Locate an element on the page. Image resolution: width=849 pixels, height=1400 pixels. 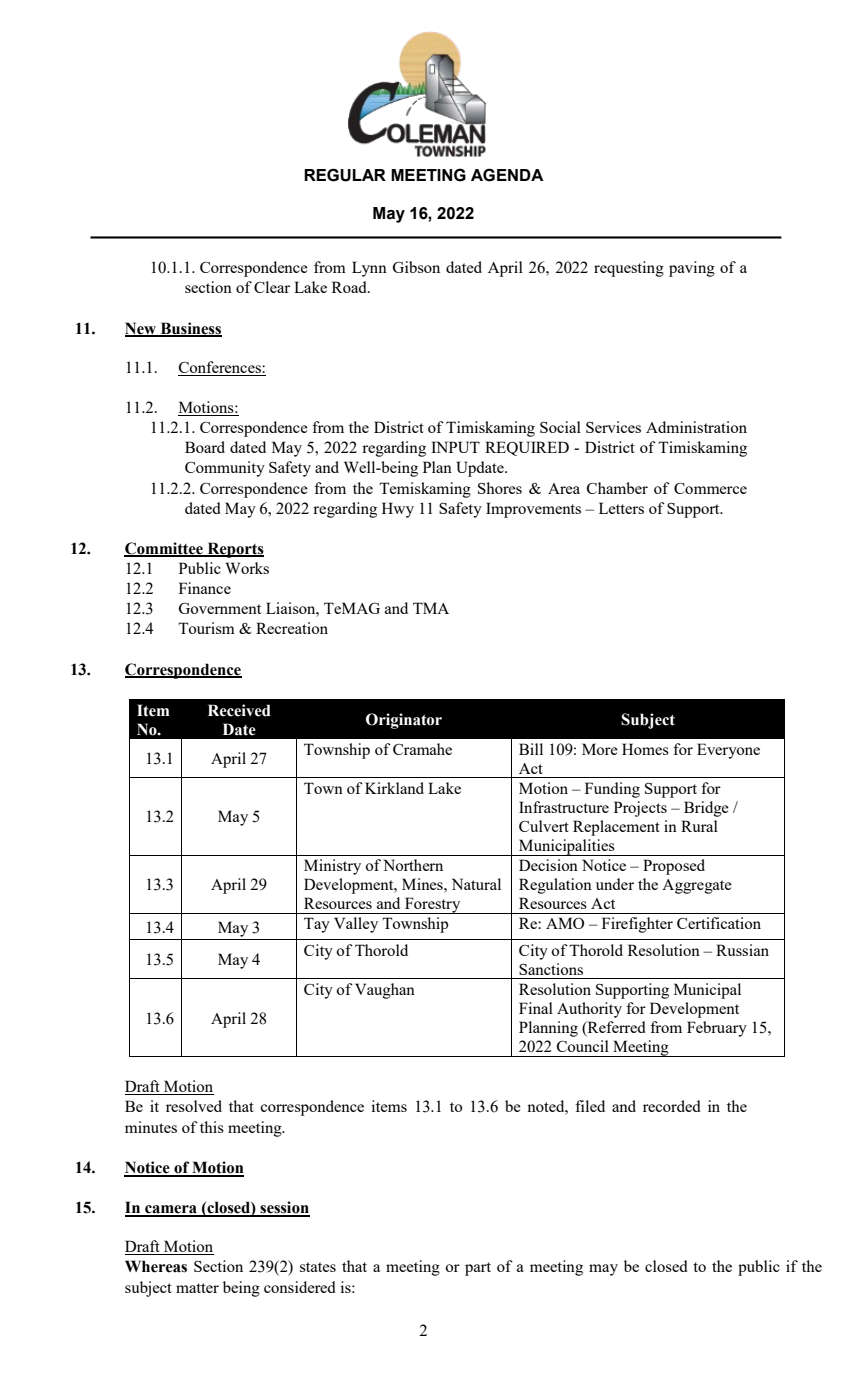
resolved is located at coordinates (194, 1106).
